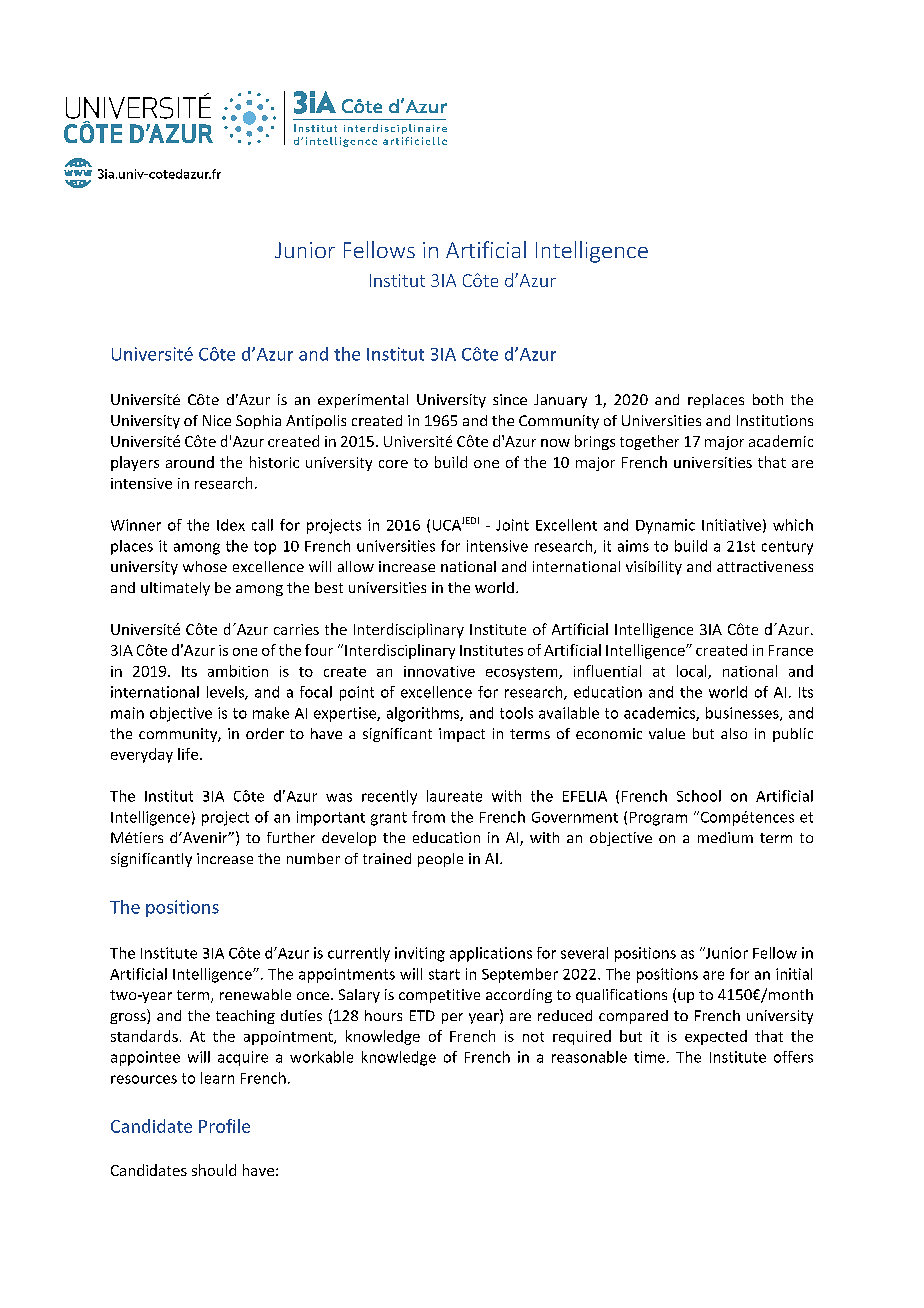 Image resolution: width=924 pixels, height=1308 pixels. Describe the element at coordinates (765, 566) in the page. I see `attractiveness` at that location.
